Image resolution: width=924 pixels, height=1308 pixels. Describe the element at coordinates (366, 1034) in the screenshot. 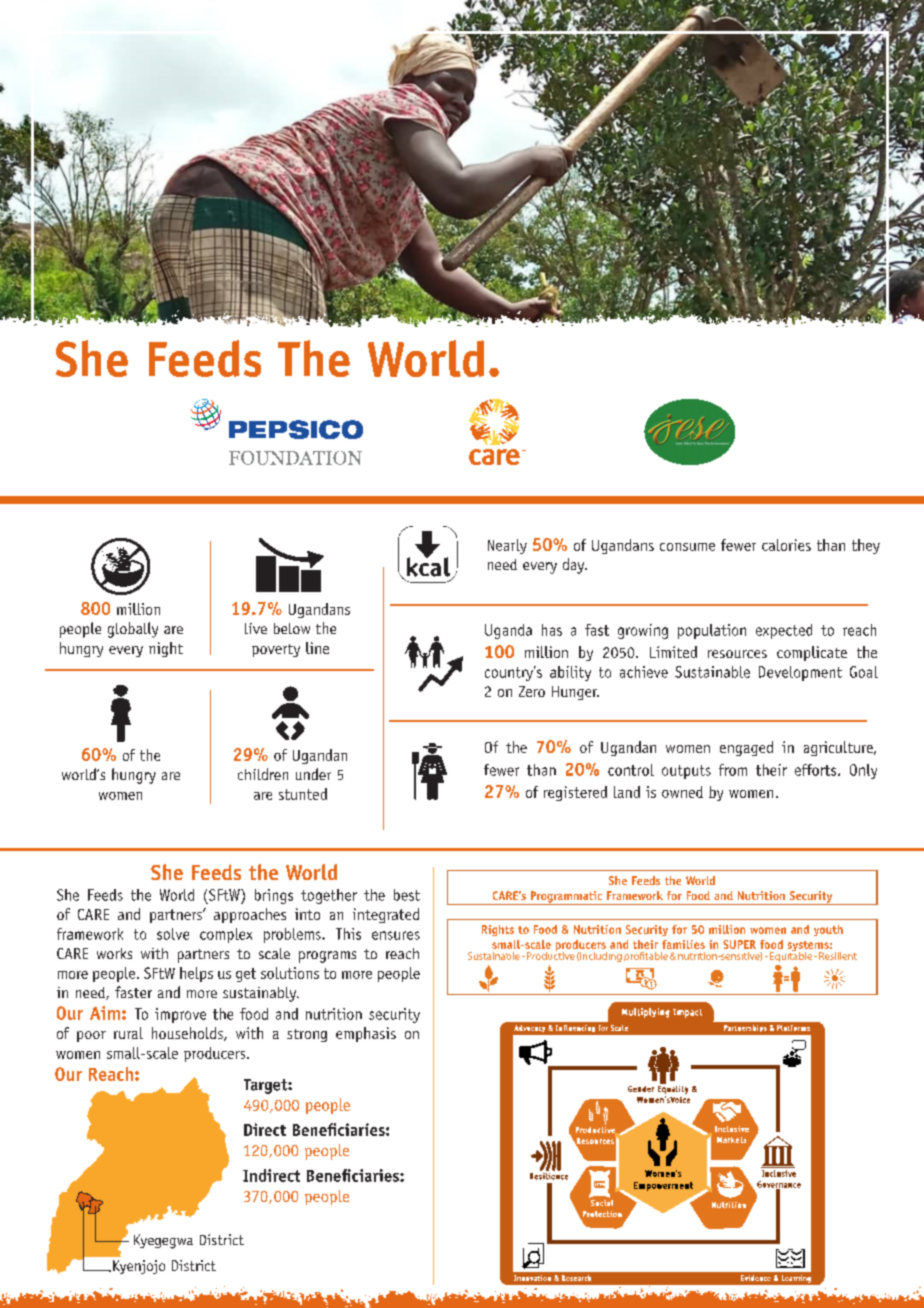

I see `emphasis` at that location.
